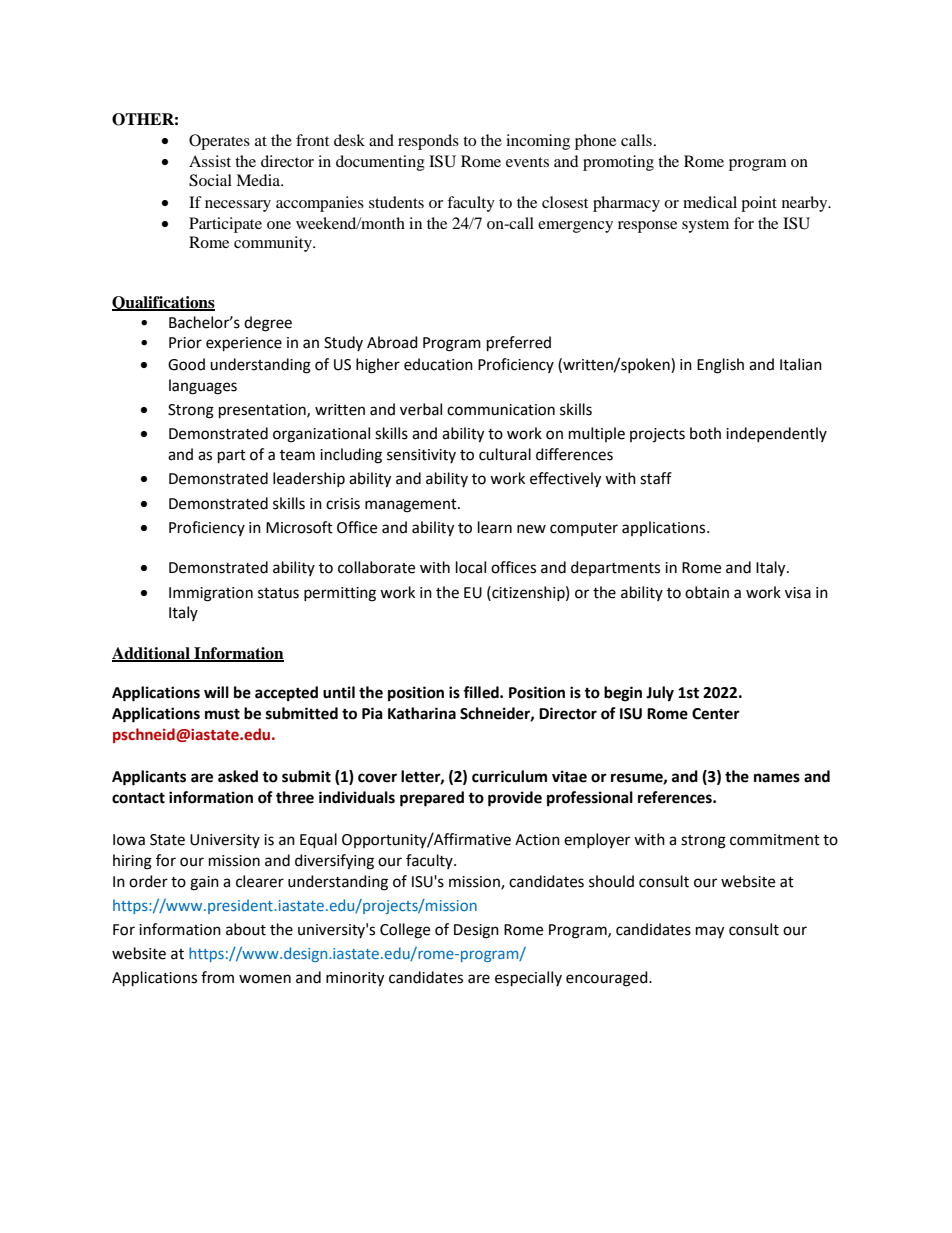 This image has width=952, height=1233. What do you see at coordinates (528, 979) in the image?
I see `especially` at bounding box center [528, 979].
